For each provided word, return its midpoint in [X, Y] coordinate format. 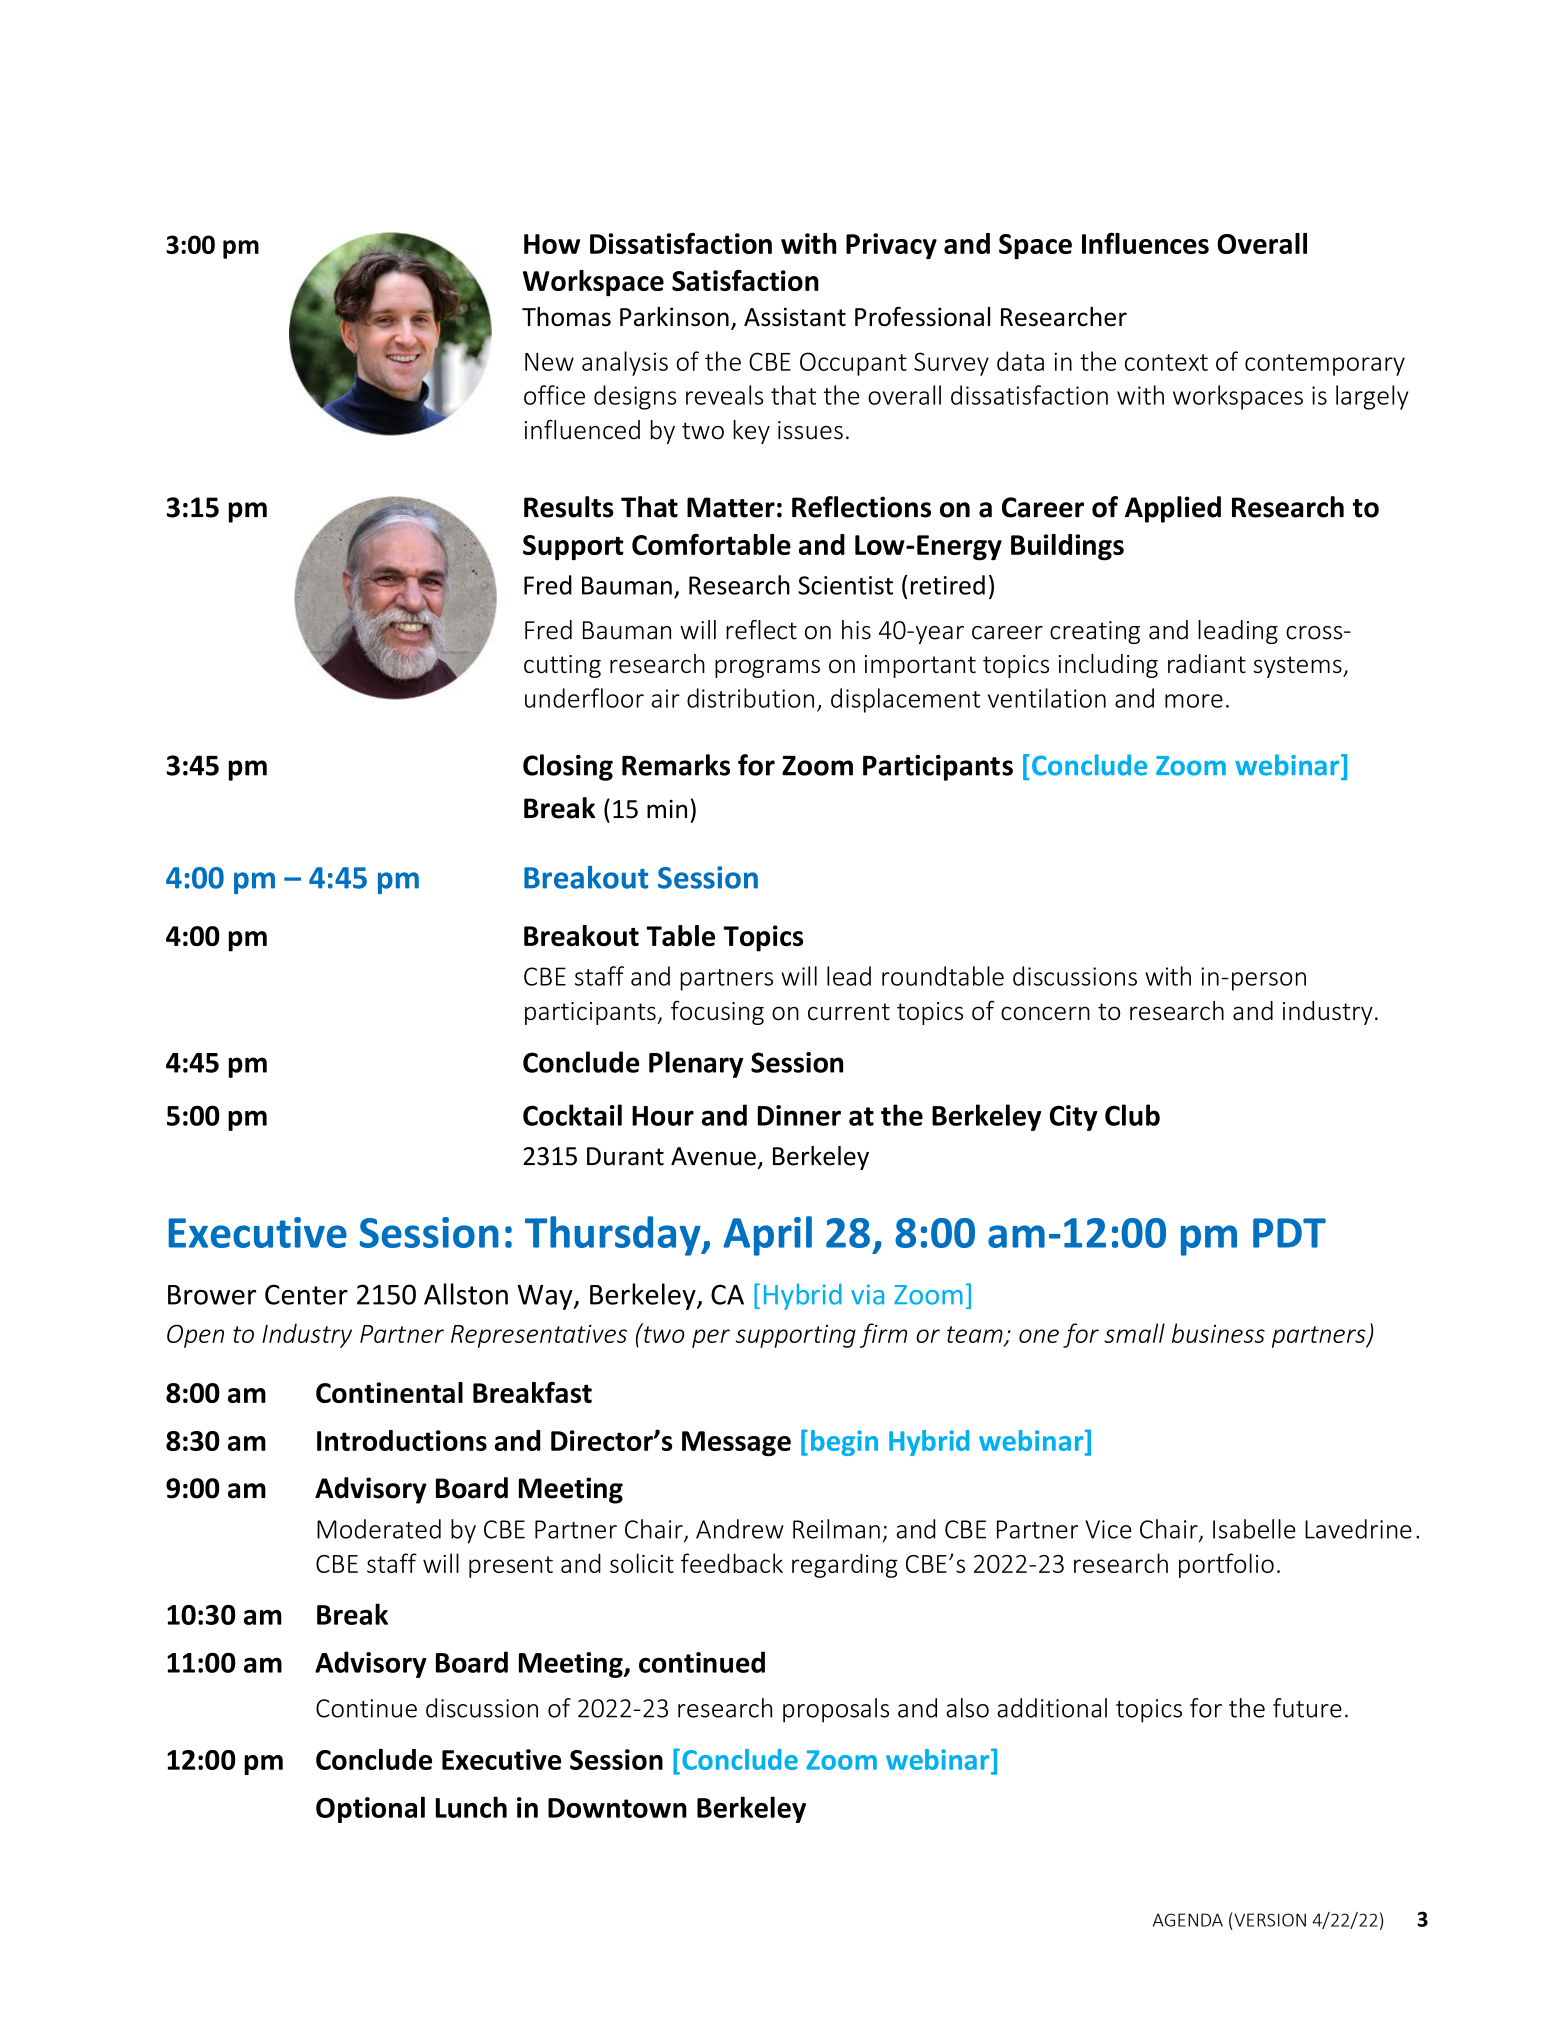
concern [1045, 1013]
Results [569, 507]
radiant [1207, 663]
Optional [370, 1809]
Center [306, 1294]
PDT [1289, 1233]
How [552, 244]
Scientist [845, 585]
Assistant [795, 317]
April [767, 1236]
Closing [568, 767]
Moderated [379, 1529]
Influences [1145, 243]
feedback [732, 1563]
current [849, 1012]
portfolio [1226, 1565]
